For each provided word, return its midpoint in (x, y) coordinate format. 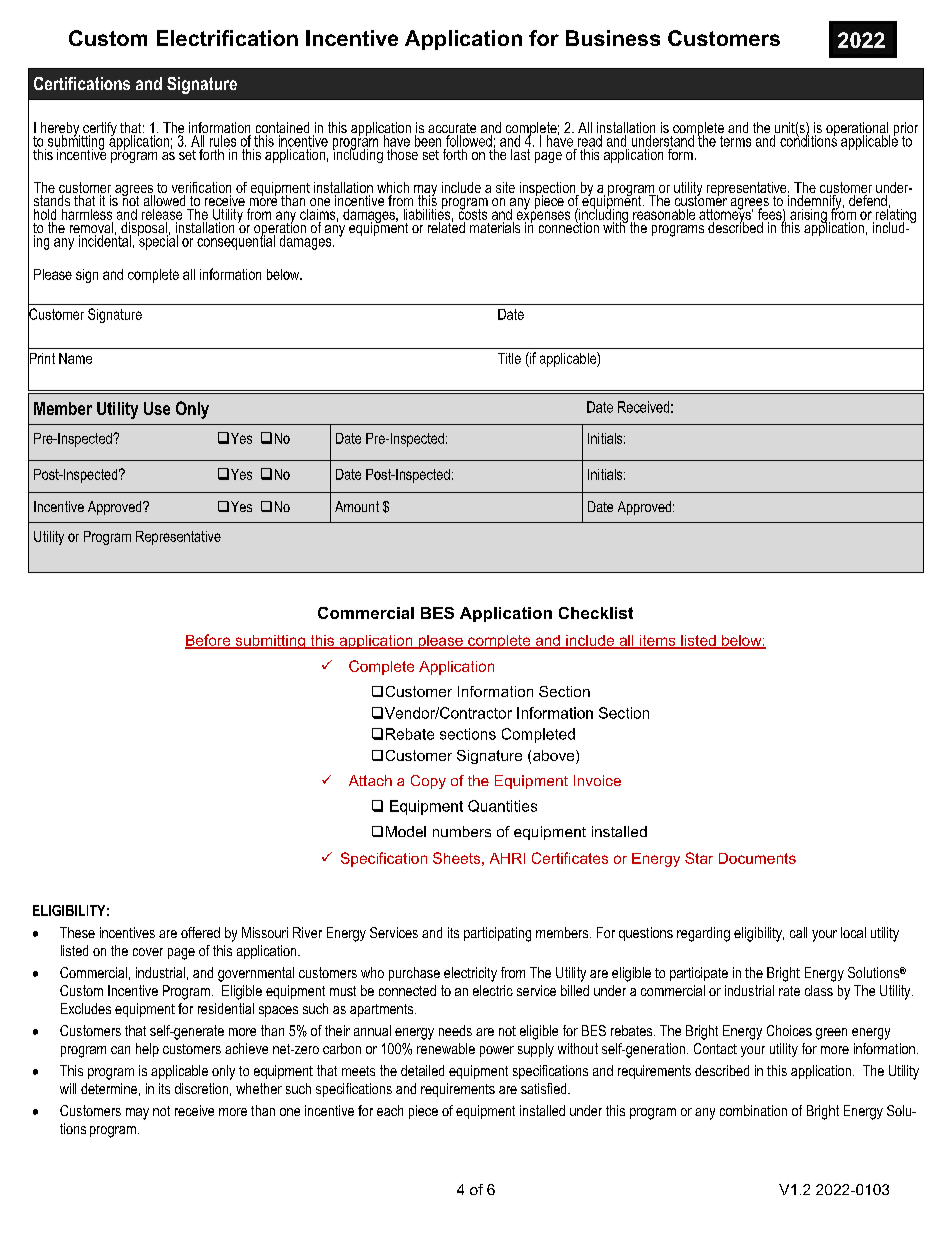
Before (209, 641)
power (497, 1051)
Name (75, 358)
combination (753, 1110)
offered (200, 932)
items (657, 641)
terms (735, 141)
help (147, 1050)
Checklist (596, 613)
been (428, 141)
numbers (462, 831)
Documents (757, 858)
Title (509, 358)
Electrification (227, 38)
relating (894, 216)
